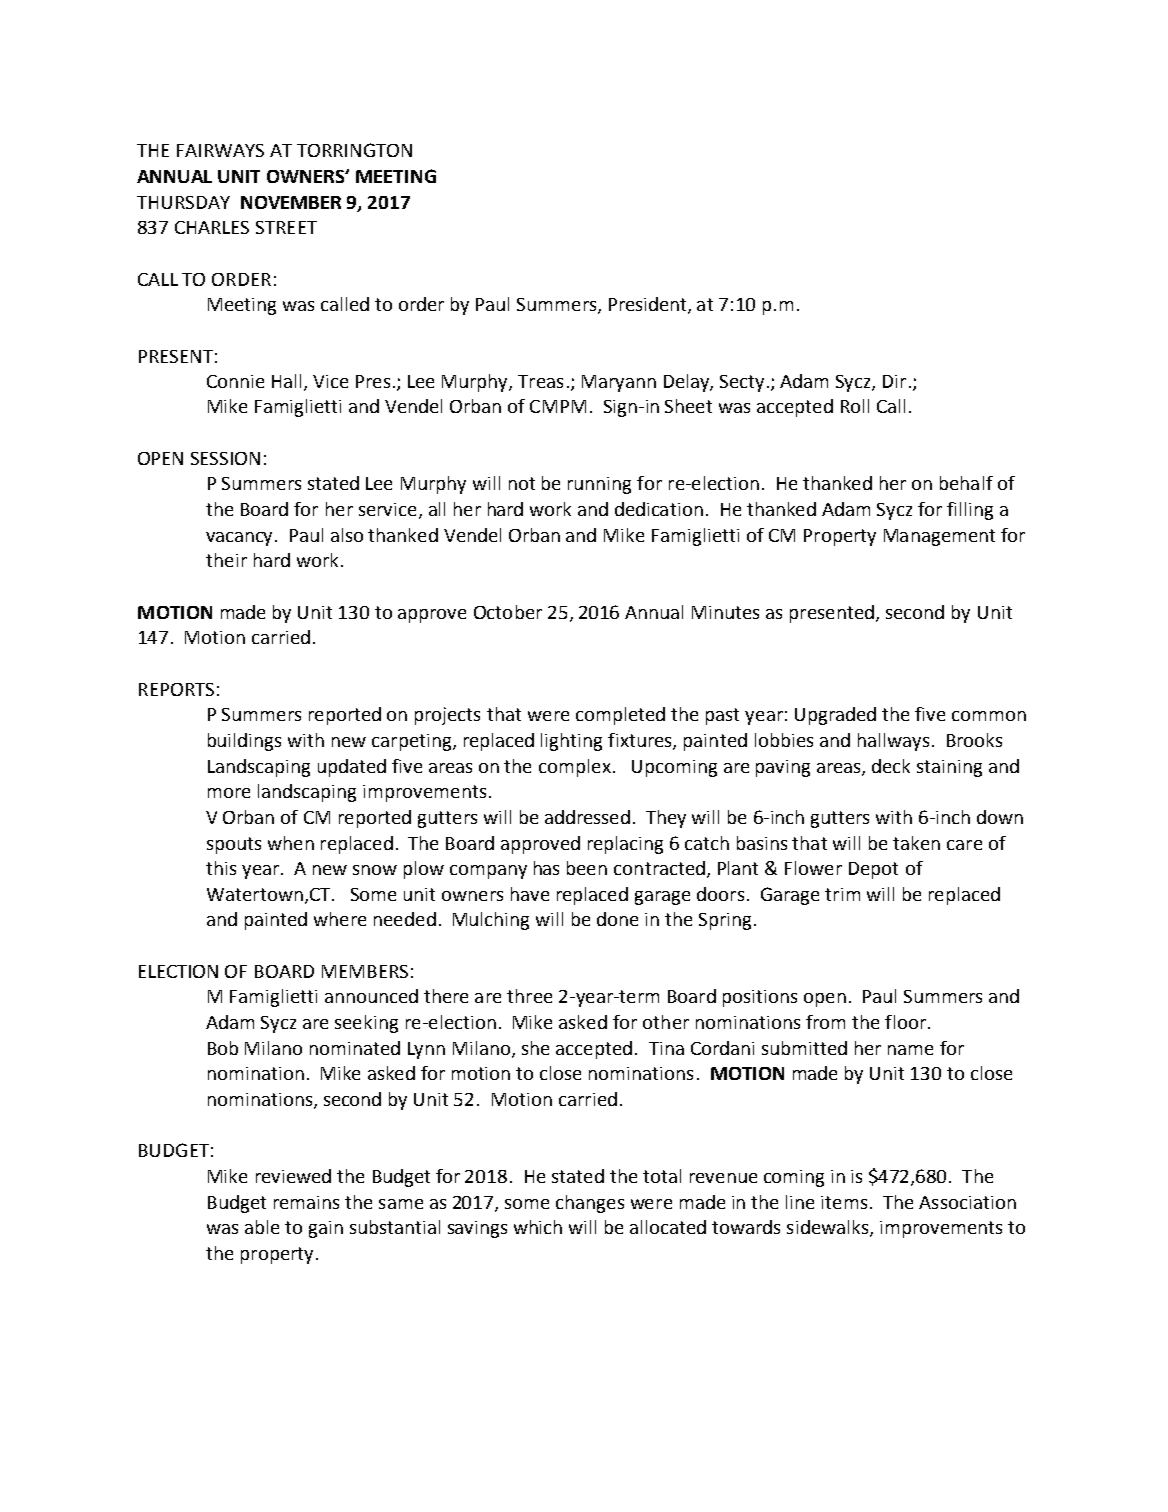  I want to click on remains, so click(306, 1202).
